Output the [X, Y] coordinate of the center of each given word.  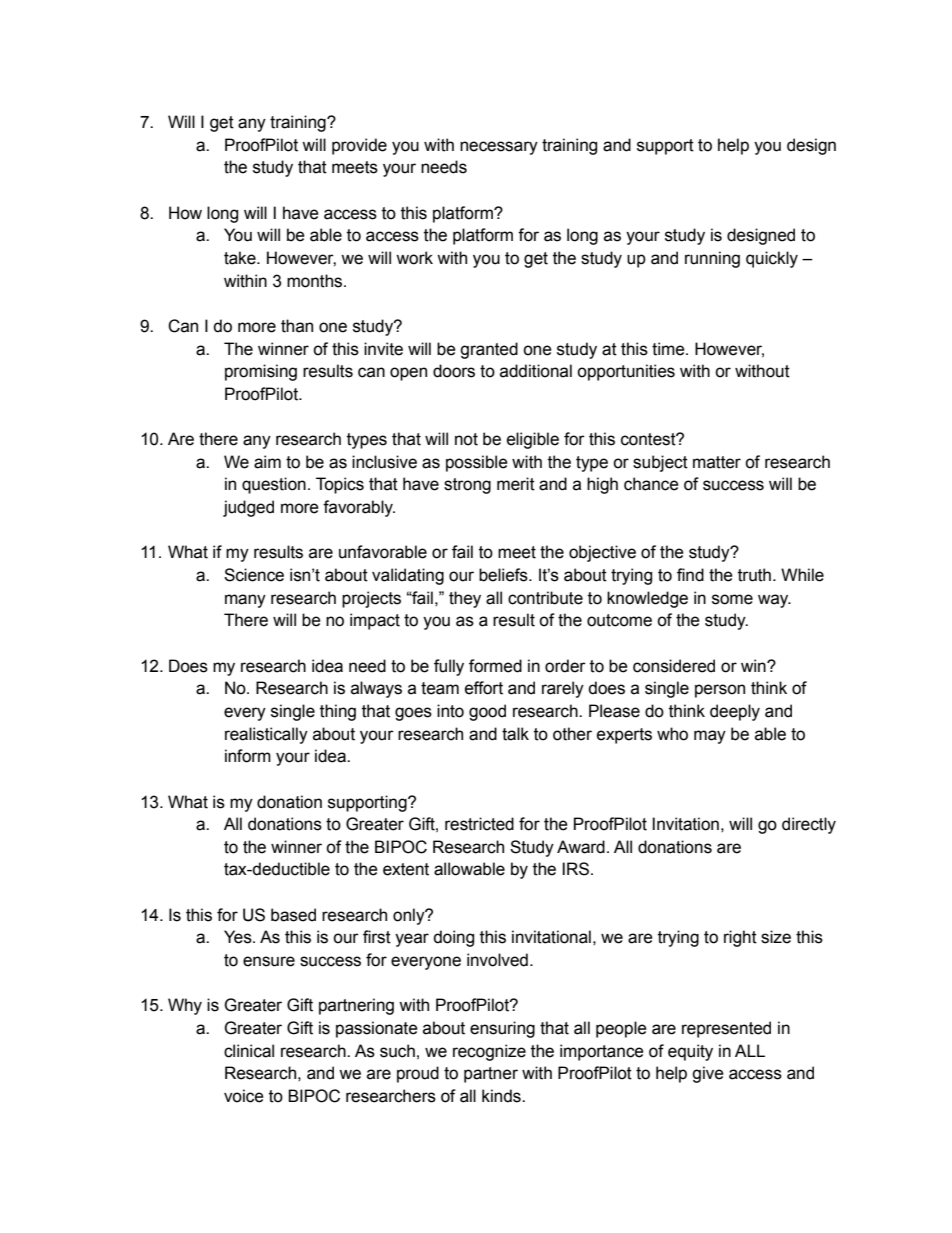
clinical [249, 1051]
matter [717, 462]
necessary [499, 148]
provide [359, 146]
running [712, 259]
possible [477, 463]
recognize [489, 1052]
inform [248, 756]
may [710, 737]
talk [515, 734]
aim [267, 462]
